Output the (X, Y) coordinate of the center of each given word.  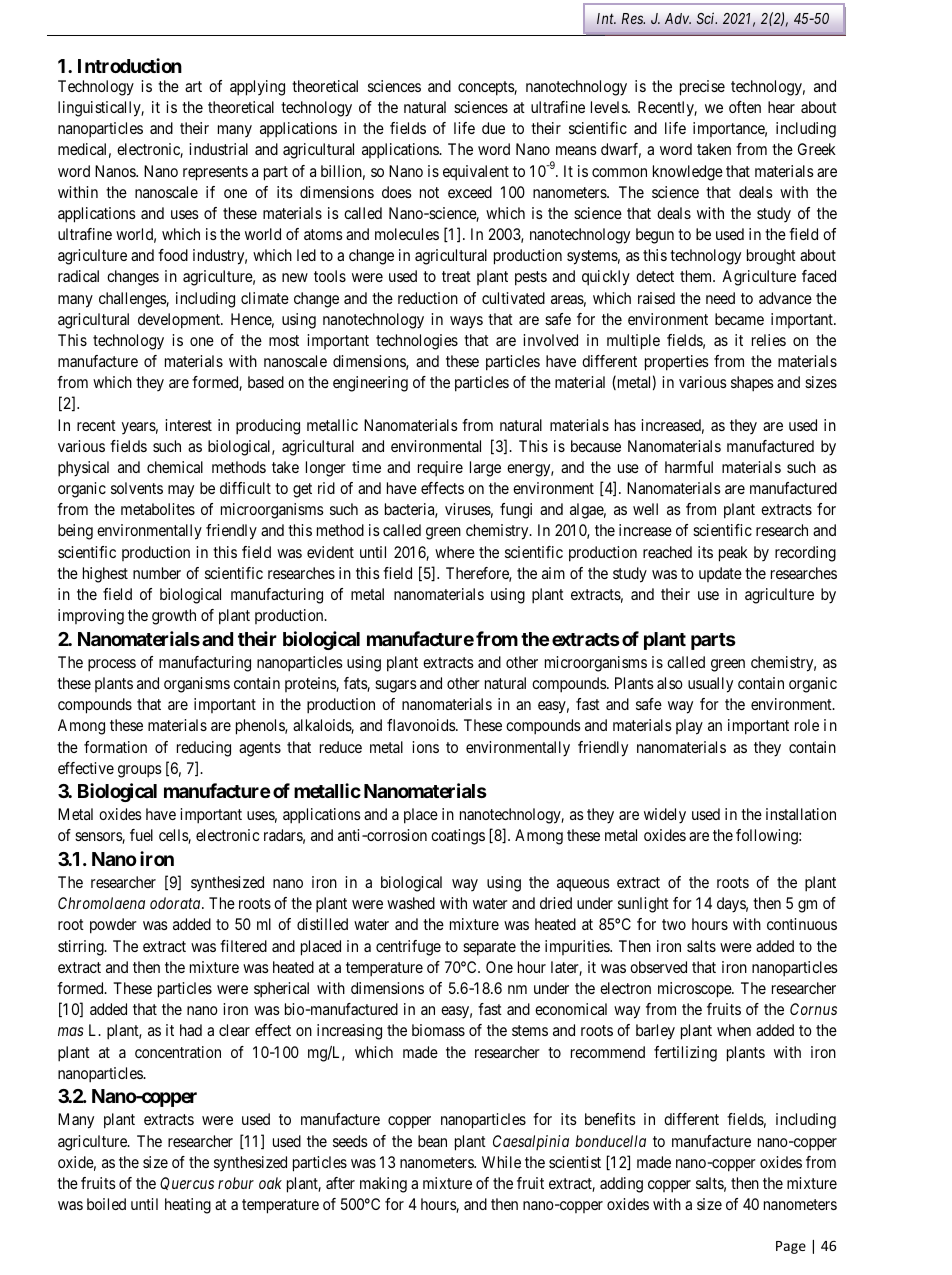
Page (791, 1247)
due (493, 128)
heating (188, 1206)
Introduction (130, 65)
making (383, 1185)
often (745, 107)
